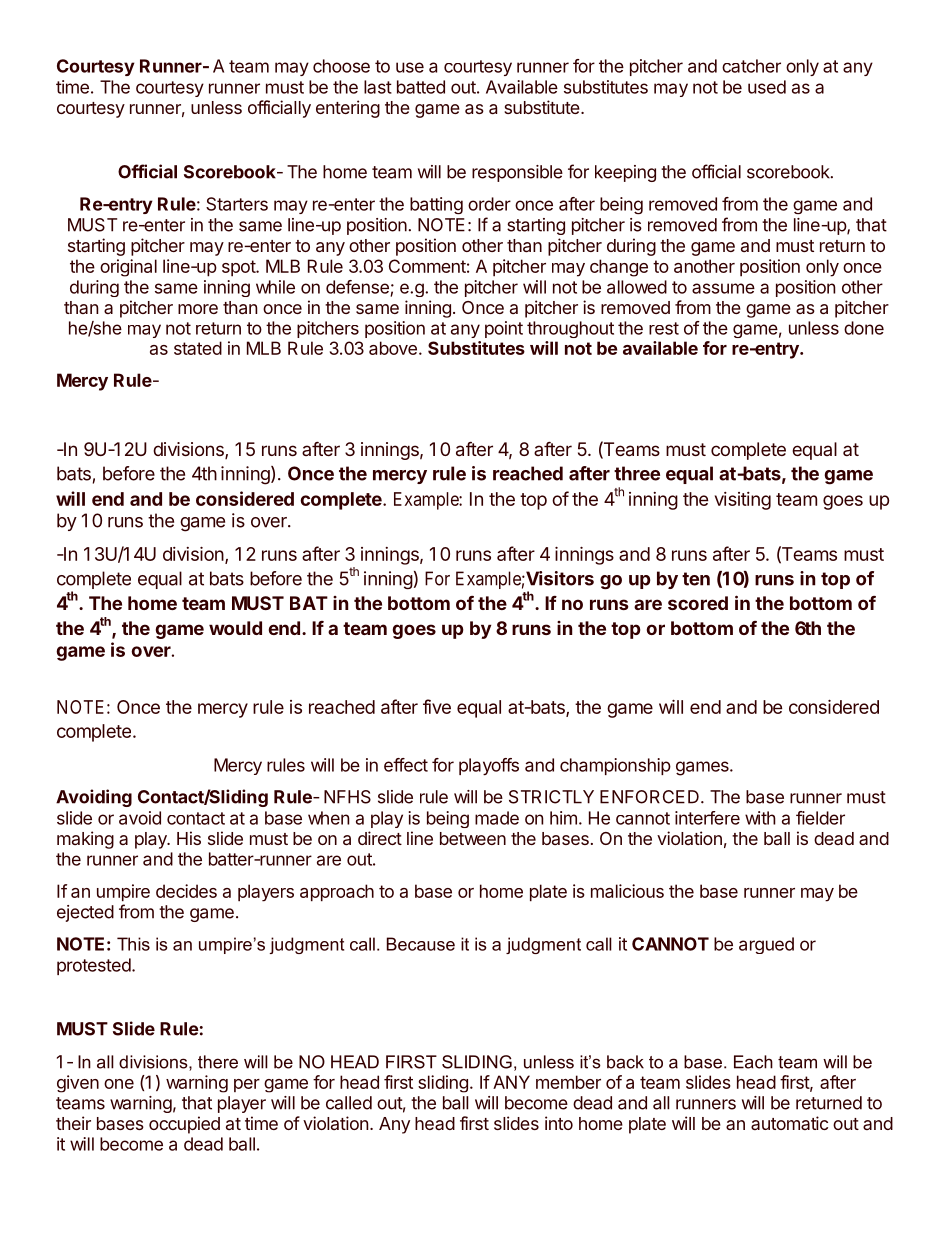 Image resolution: width=952 pixels, height=1233 pixels. I want to click on batted, so click(421, 87).
